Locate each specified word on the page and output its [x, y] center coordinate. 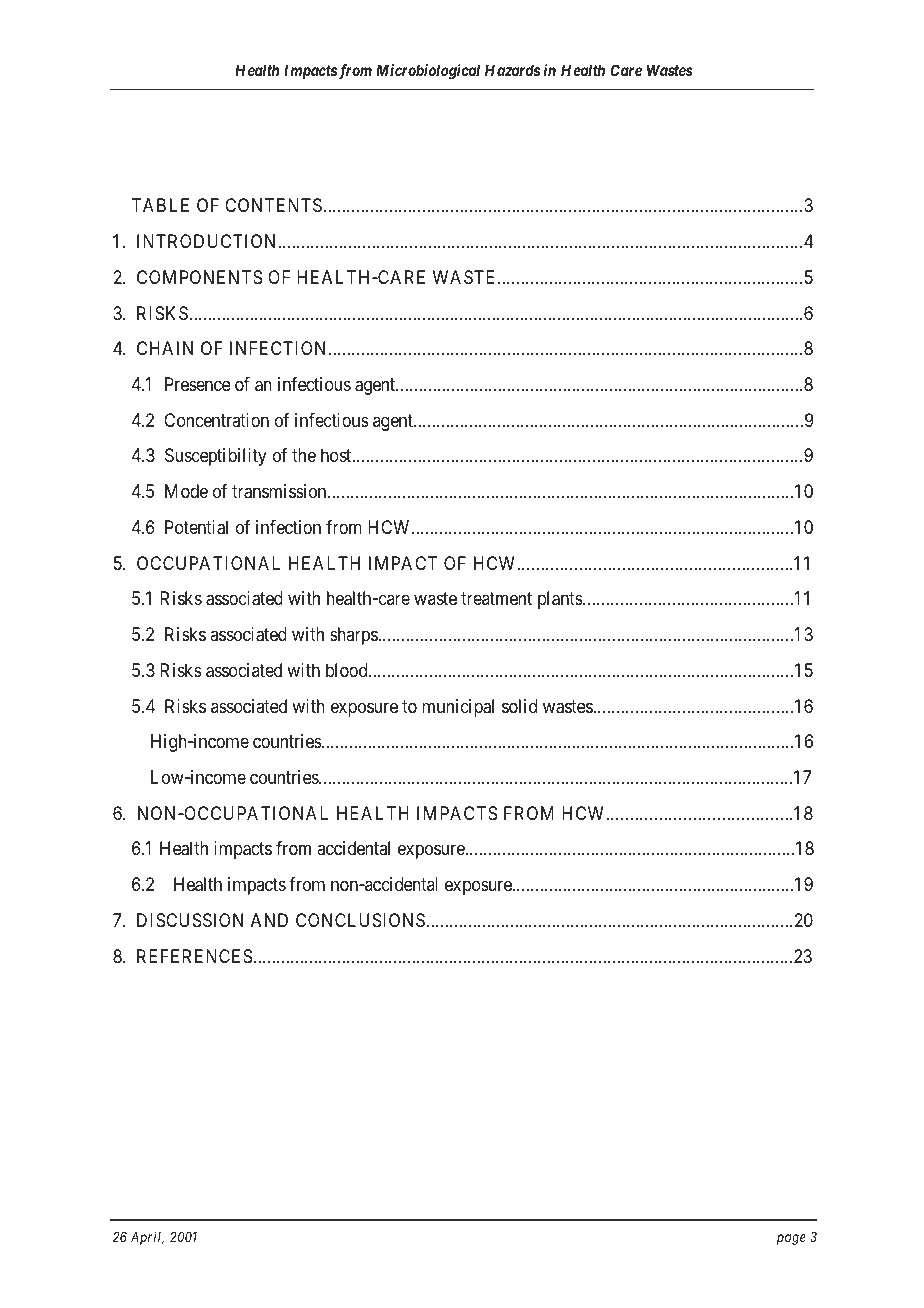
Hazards [512, 70]
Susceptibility [216, 457]
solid [519, 706]
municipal [458, 708]
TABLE [160, 205]
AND [269, 920]
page [791, 1239]
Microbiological [428, 72]
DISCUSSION [190, 920]
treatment [496, 599]
